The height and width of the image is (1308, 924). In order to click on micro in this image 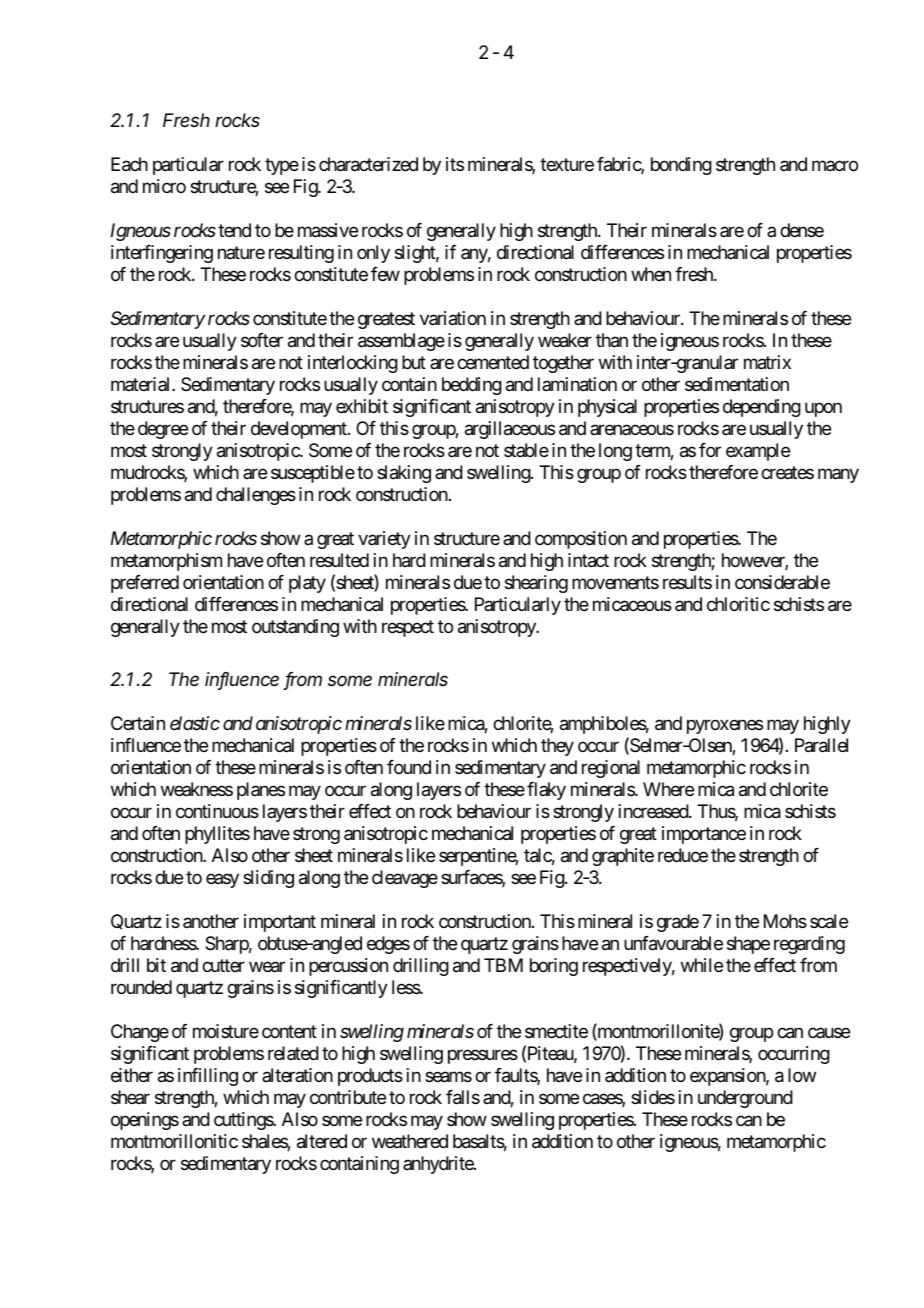, I will do `click(164, 186)`.
